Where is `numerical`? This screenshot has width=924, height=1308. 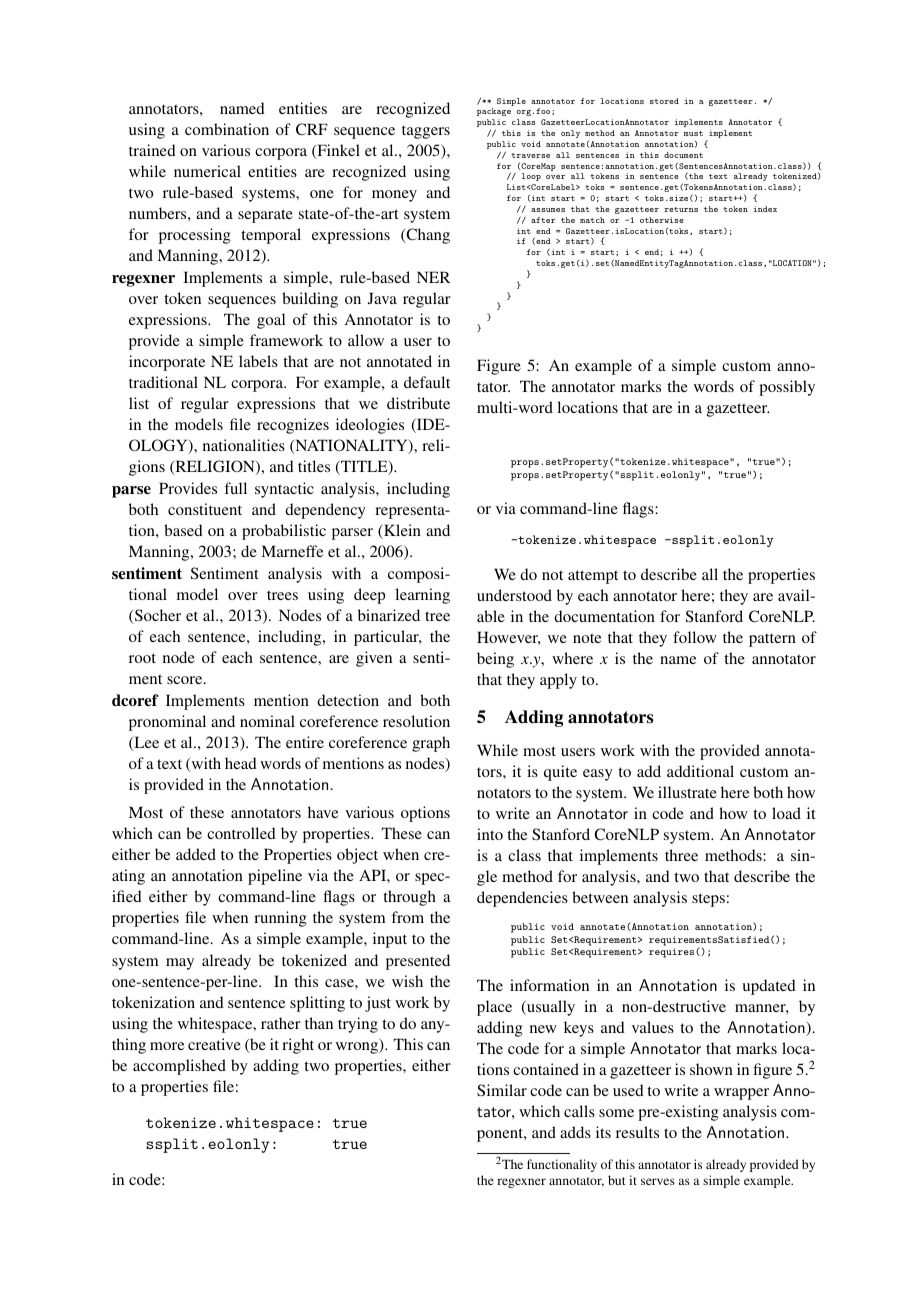
numerical is located at coordinates (207, 171).
